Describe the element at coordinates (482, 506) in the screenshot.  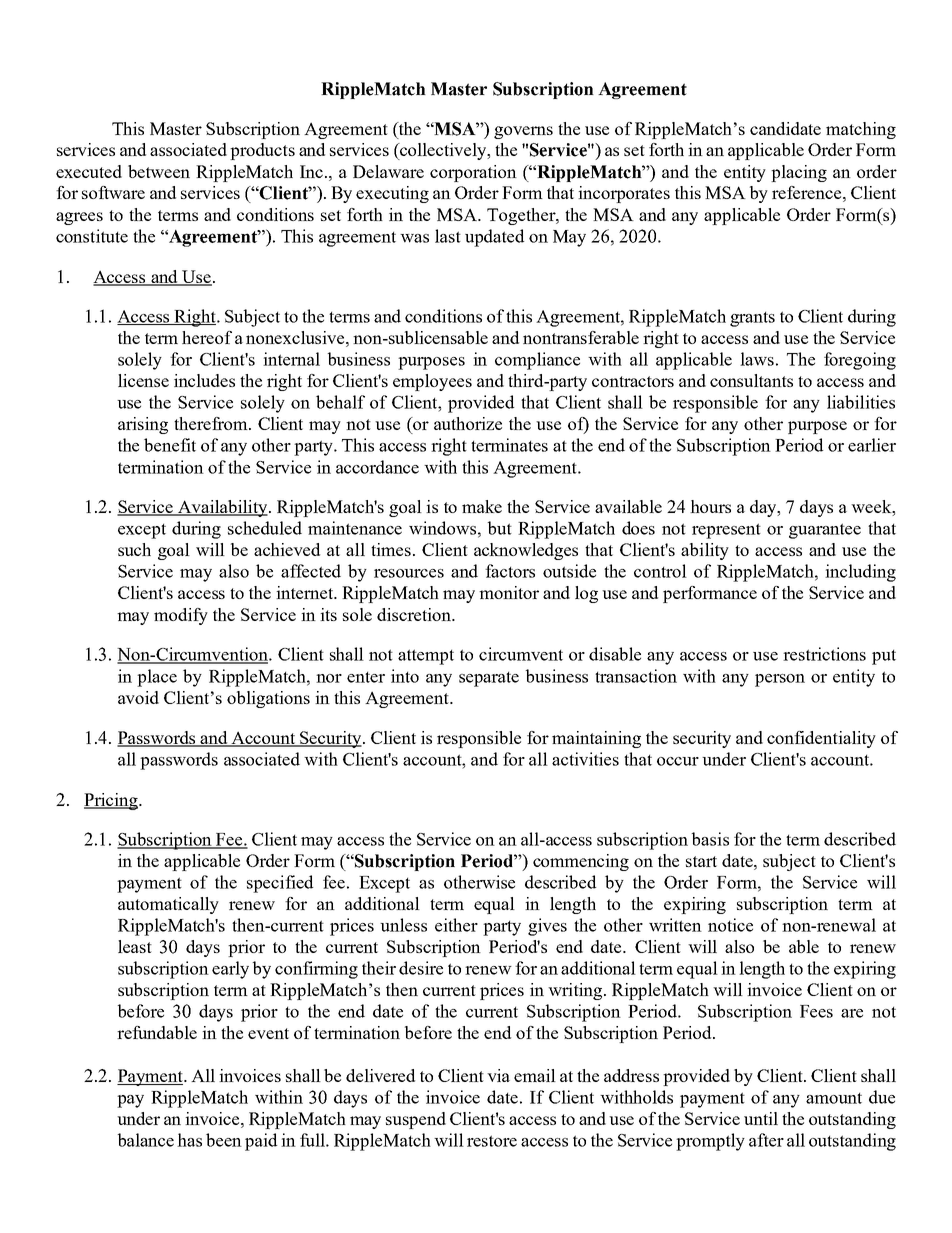
I see `make` at that location.
